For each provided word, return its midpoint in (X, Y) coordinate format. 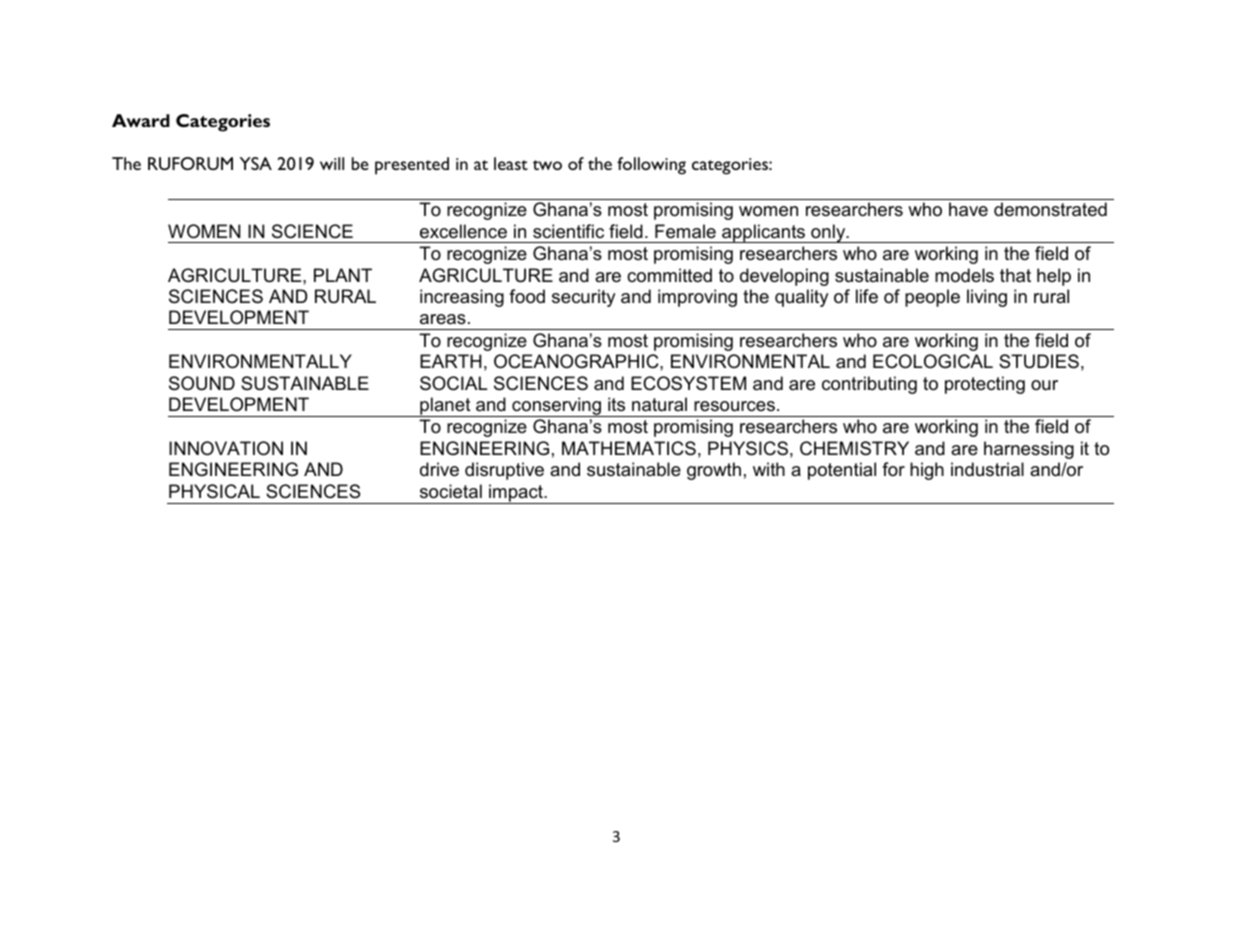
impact (516, 494)
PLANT (343, 275)
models (964, 275)
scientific (568, 231)
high (927, 471)
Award (141, 120)
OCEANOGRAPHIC (577, 361)
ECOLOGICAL (933, 361)
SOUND (202, 383)
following (651, 166)
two (547, 165)
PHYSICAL (214, 491)
